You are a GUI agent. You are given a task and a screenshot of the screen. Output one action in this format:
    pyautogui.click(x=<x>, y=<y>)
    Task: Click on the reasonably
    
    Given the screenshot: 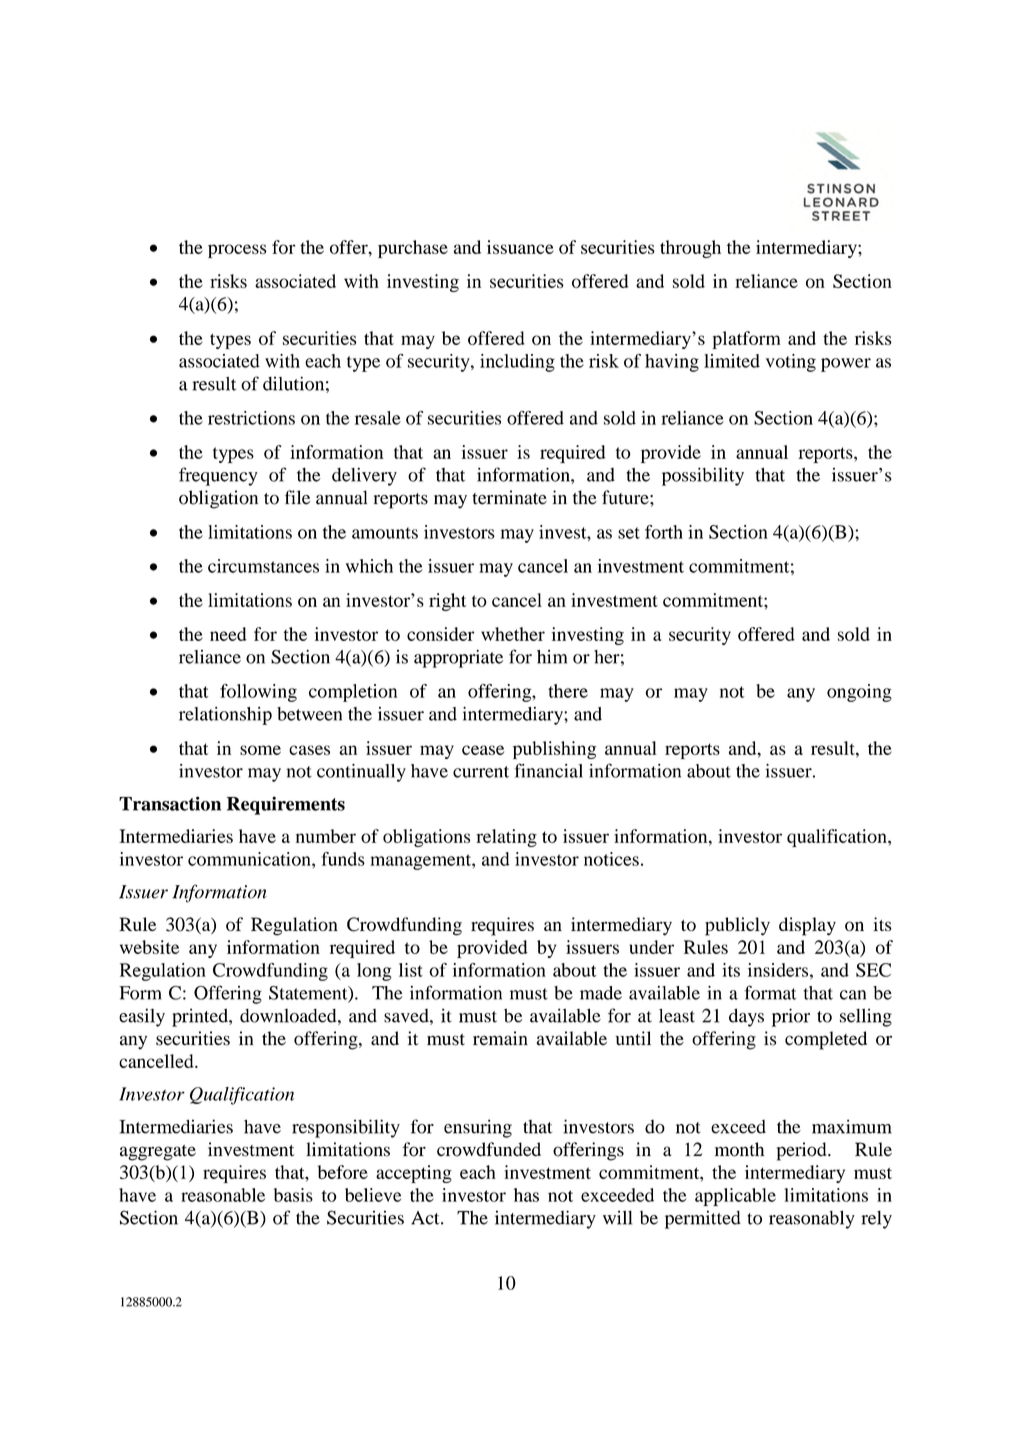 What is the action you would take?
    pyautogui.click(x=812, y=1219)
